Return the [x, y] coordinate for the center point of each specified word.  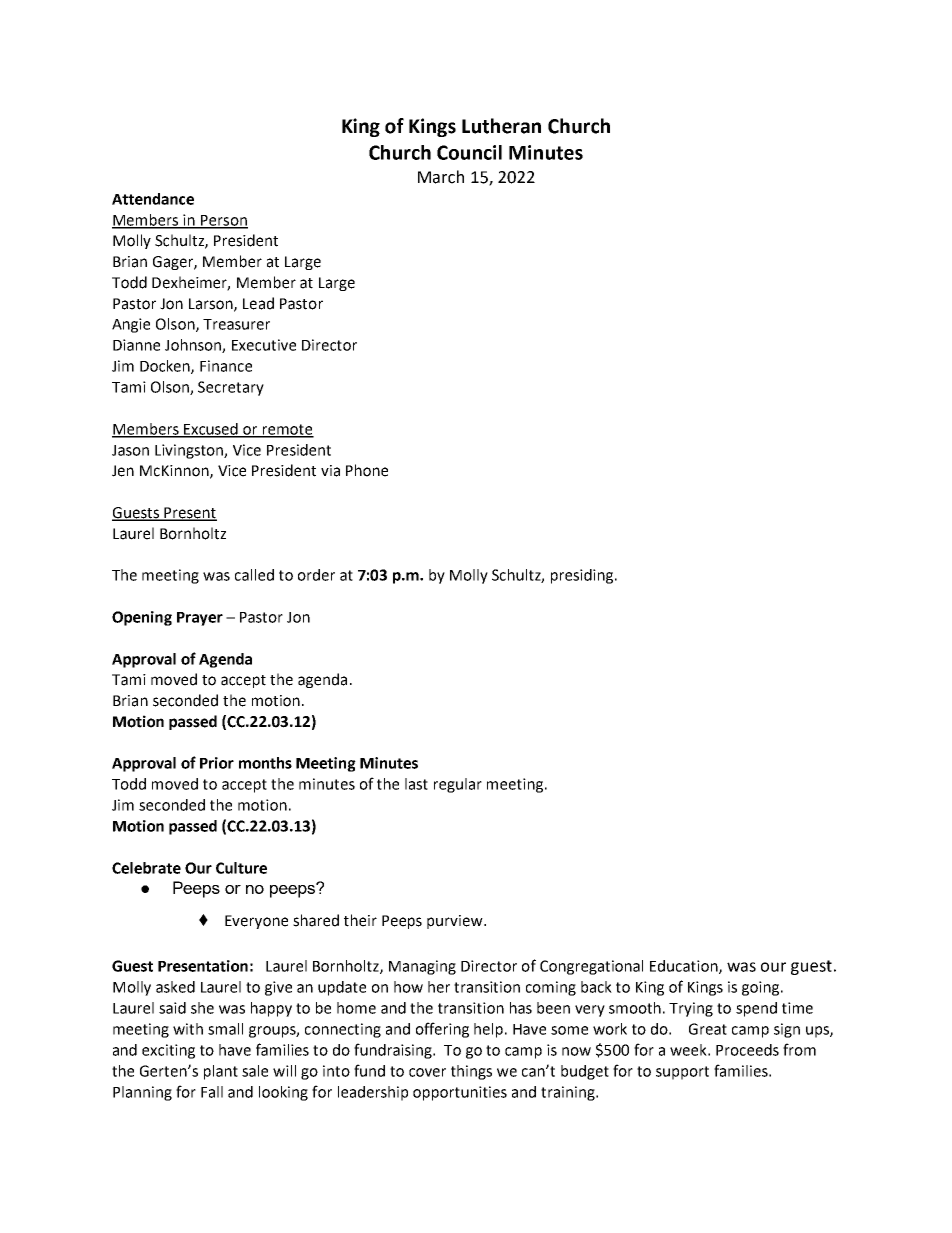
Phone [367, 470]
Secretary [231, 388]
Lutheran [501, 126]
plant [221, 1072]
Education [685, 967]
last [416, 784]
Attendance [153, 199]
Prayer [200, 619]
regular [458, 785]
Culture [241, 868]
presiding [583, 576]
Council [469, 152]
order [316, 575]
